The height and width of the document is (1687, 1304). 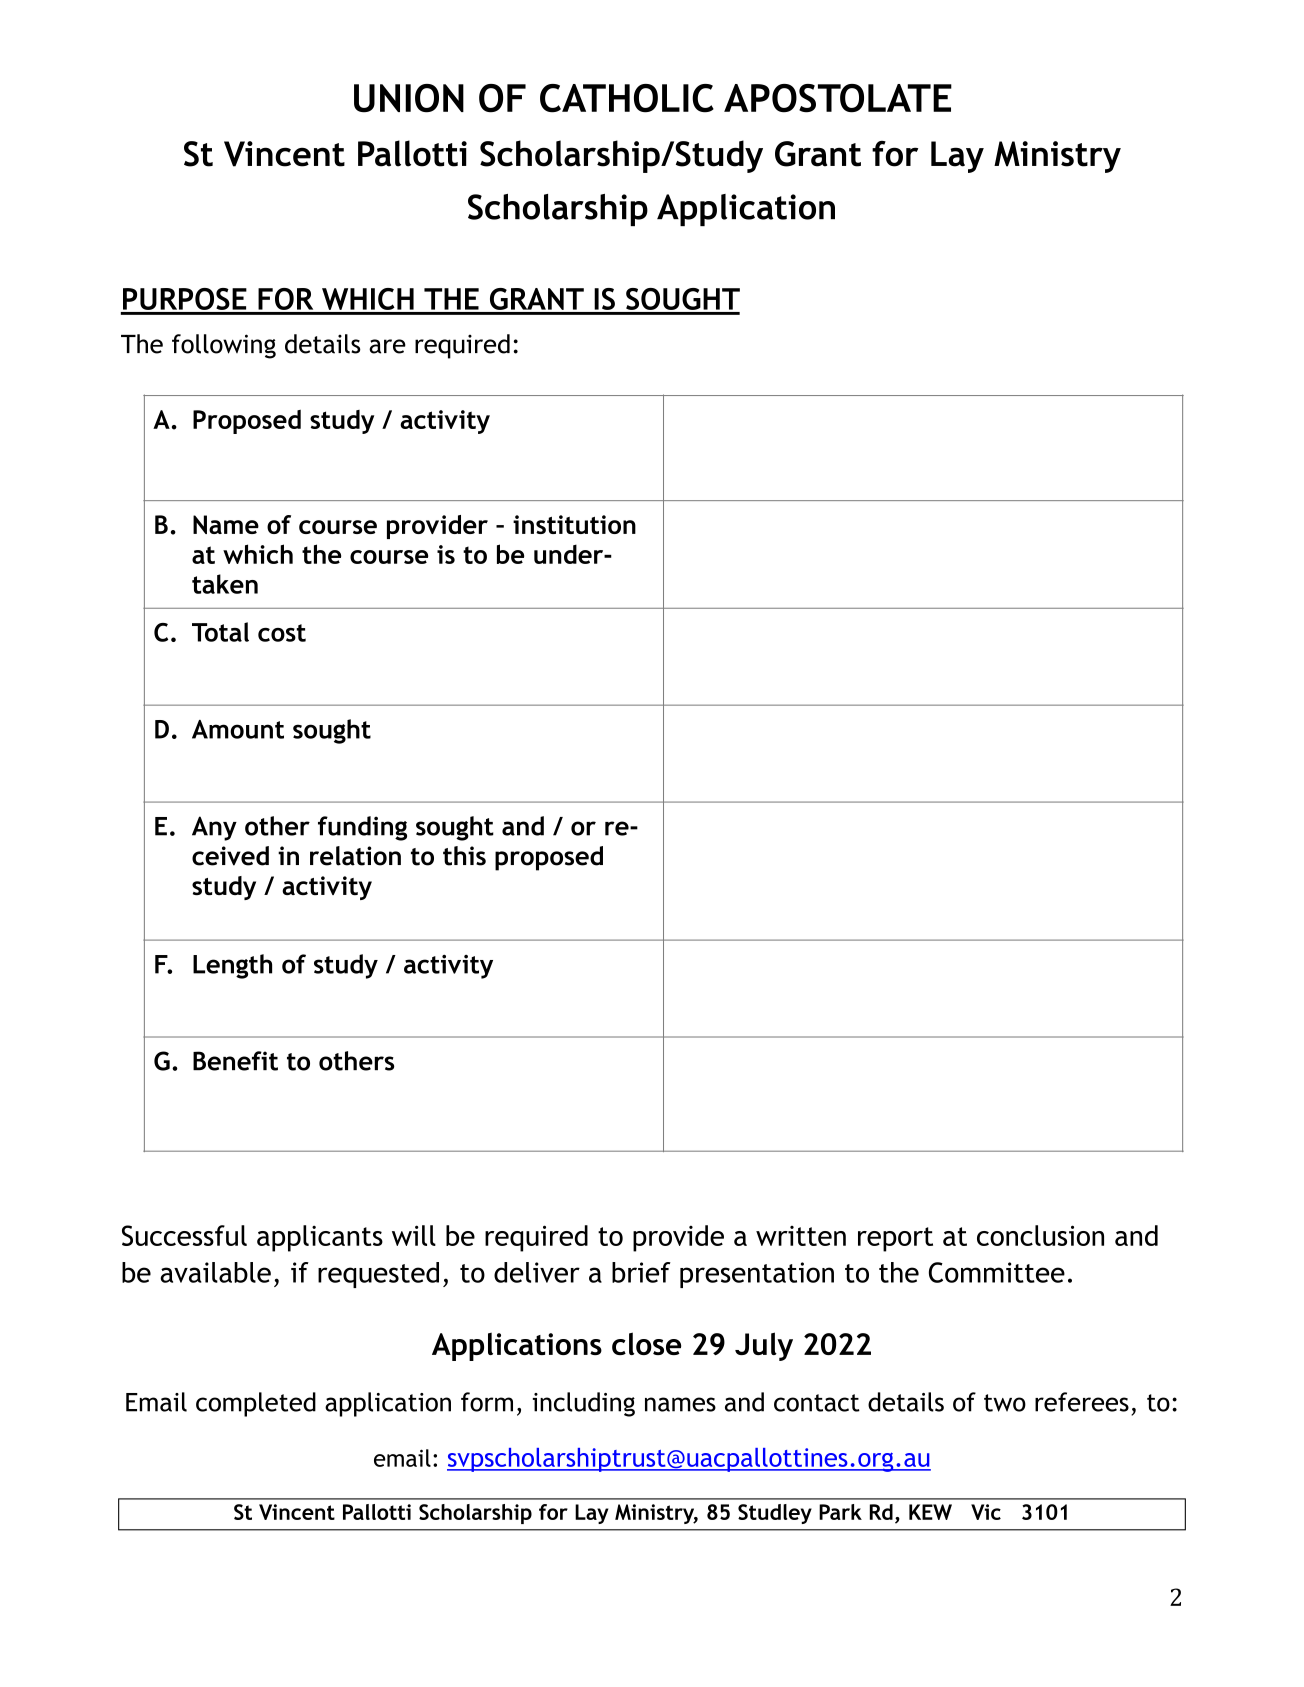 I want to click on funding, so click(x=362, y=828).
